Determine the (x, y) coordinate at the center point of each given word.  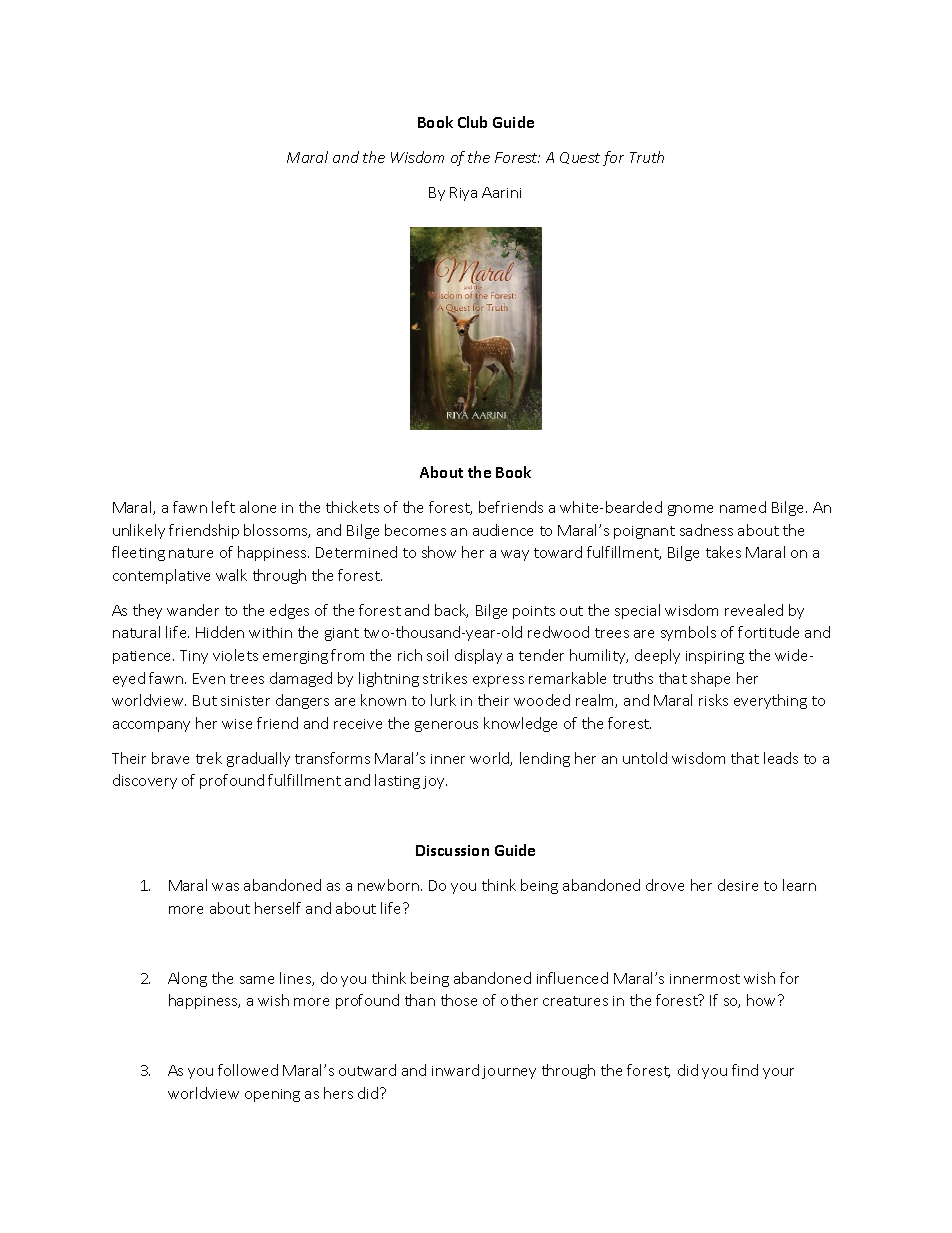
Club (472, 122)
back (451, 611)
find (745, 1070)
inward (455, 1070)
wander (193, 610)
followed (248, 1070)
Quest (580, 158)
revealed (754, 610)
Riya (463, 194)
